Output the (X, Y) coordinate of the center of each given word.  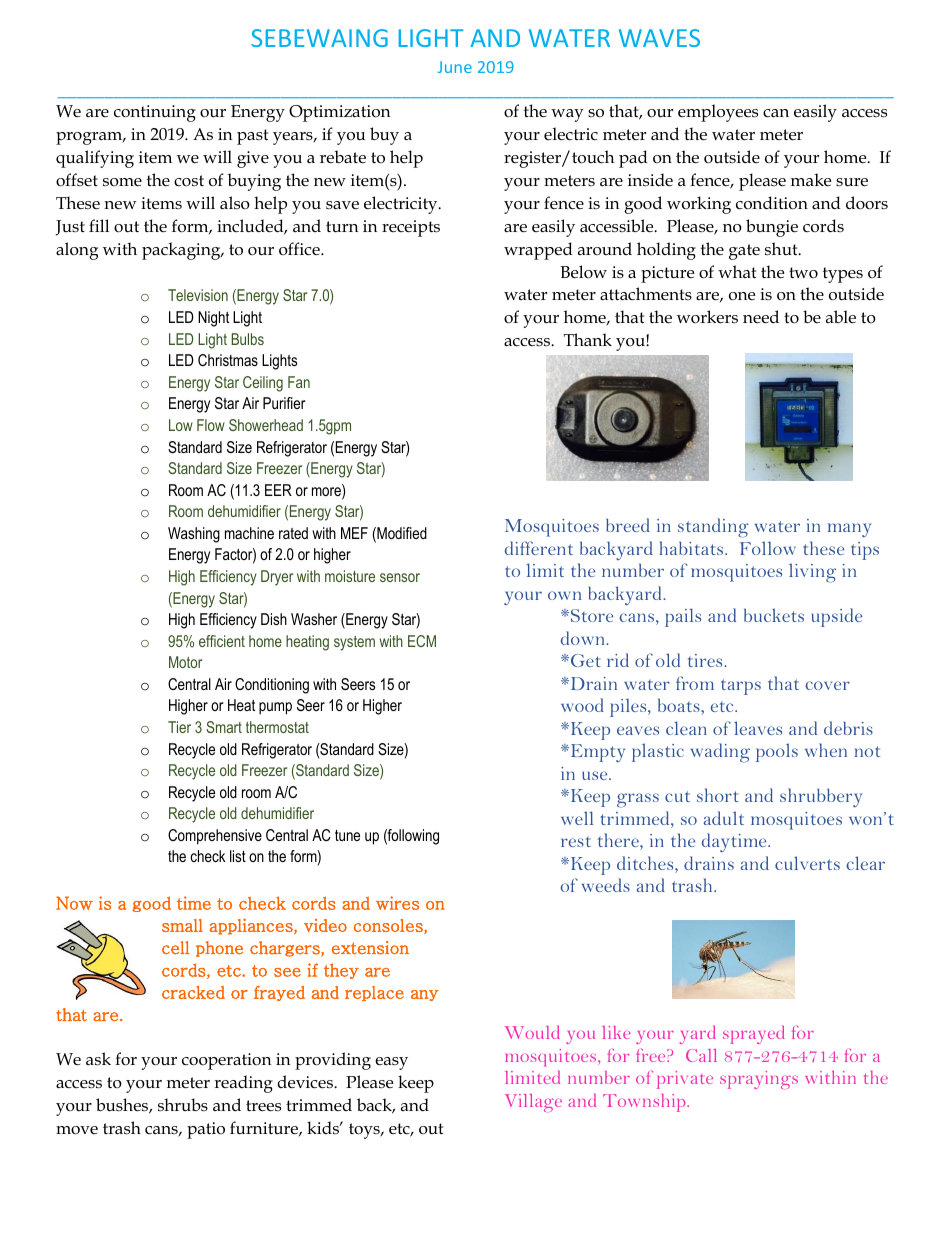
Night (213, 319)
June (455, 67)
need (761, 317)
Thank (588, 339)
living (812, 573)
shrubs (183, 1104)
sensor (400, 577)
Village (533, 1103)
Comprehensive (215, 837)
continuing (155, 113)
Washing (194, 535)
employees (718, 113)
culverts (807, 863)
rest (576, 842)
